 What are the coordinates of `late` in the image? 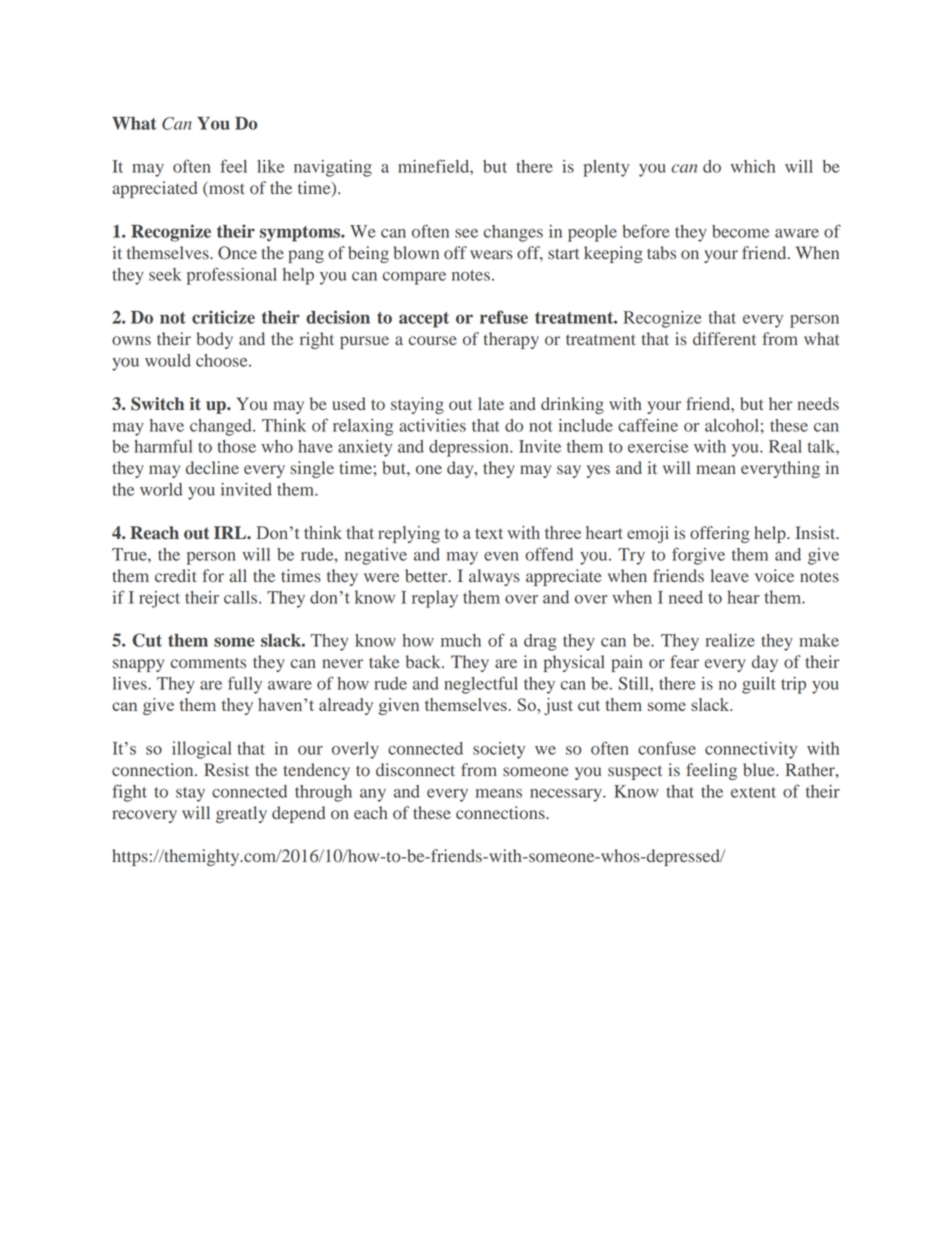 It's located at (491, 403).
